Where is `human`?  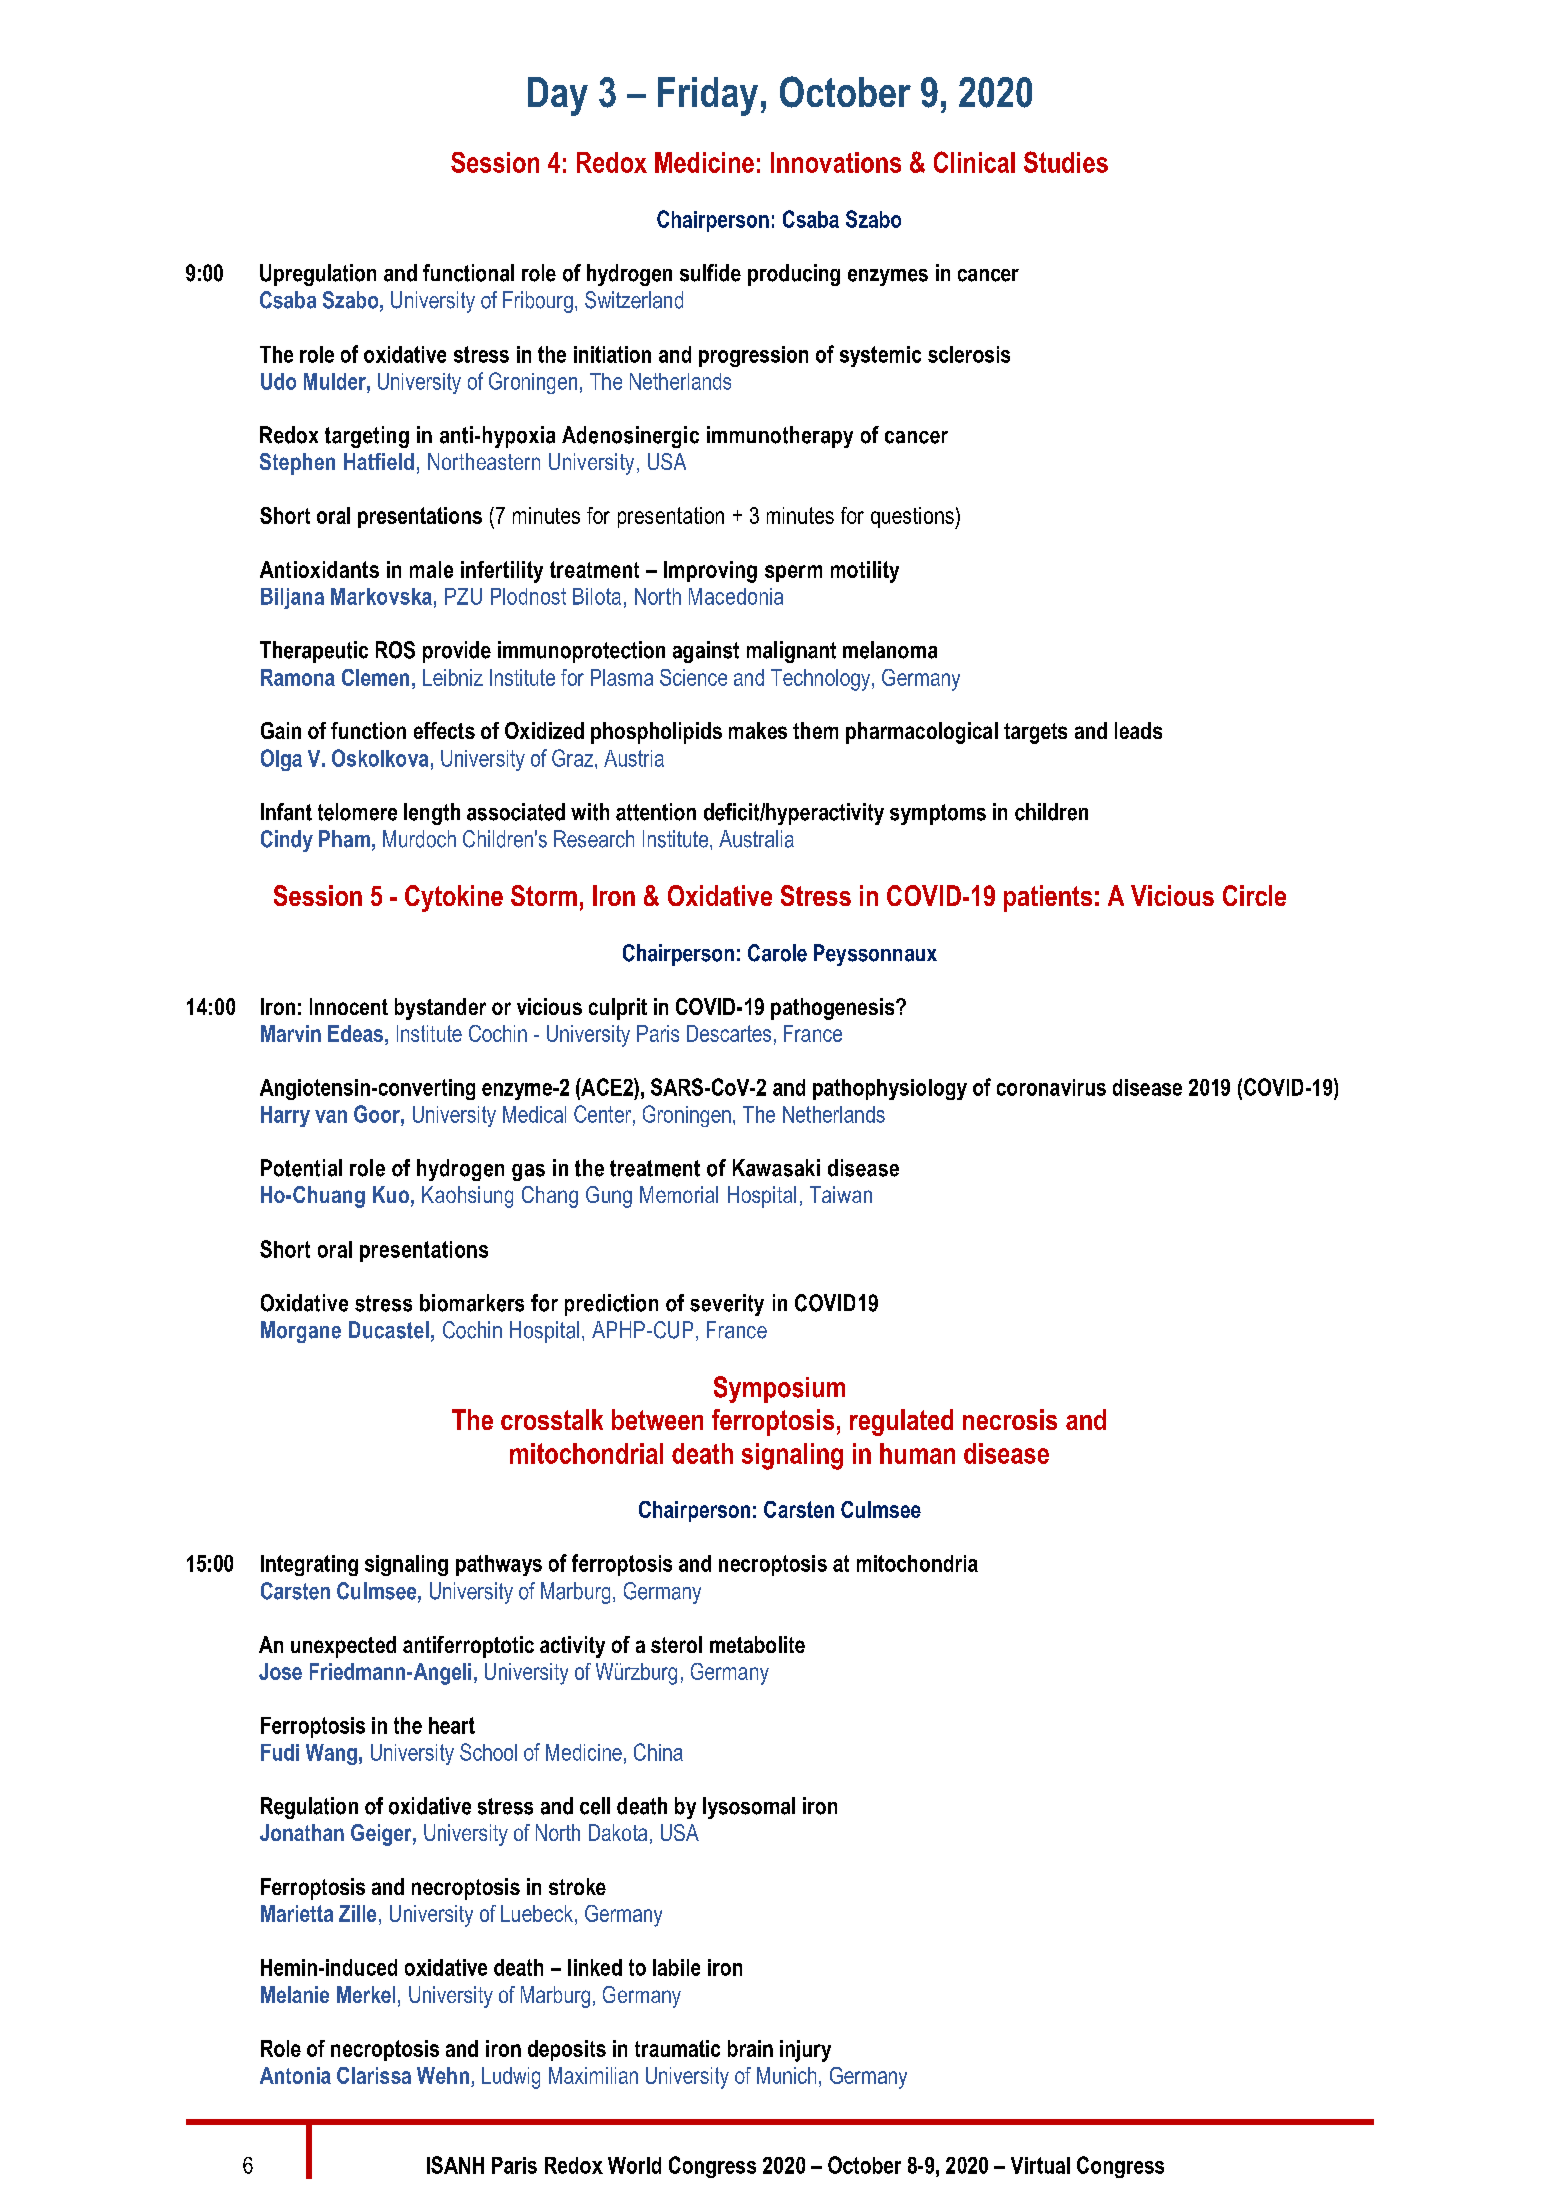 human is located at coordinates (917, 1453).
